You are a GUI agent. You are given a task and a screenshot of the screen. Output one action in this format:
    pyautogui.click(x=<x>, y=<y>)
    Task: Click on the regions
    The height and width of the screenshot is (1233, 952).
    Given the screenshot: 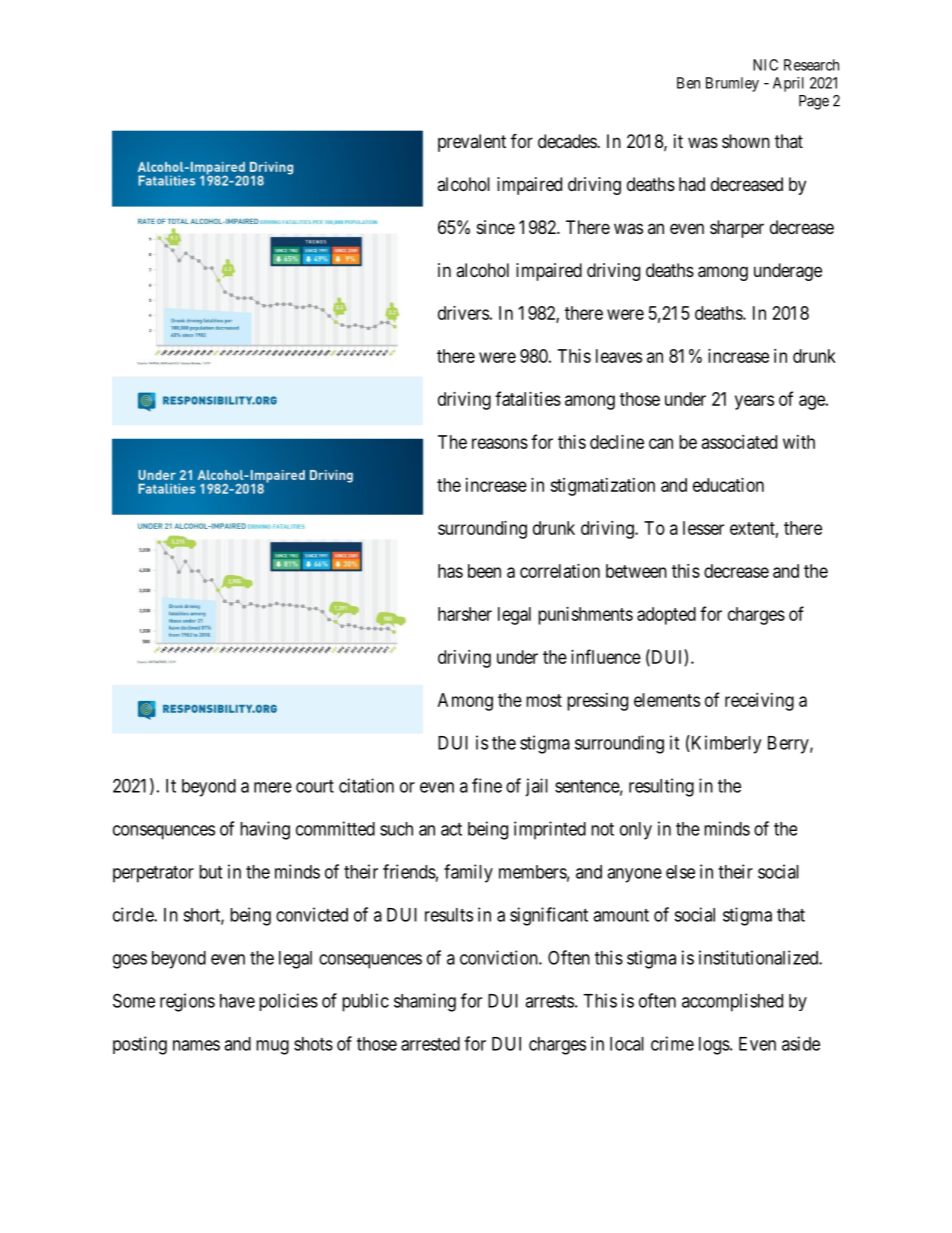 What is the action you would take?
    pyautogui.click(x=187, y=1002)
